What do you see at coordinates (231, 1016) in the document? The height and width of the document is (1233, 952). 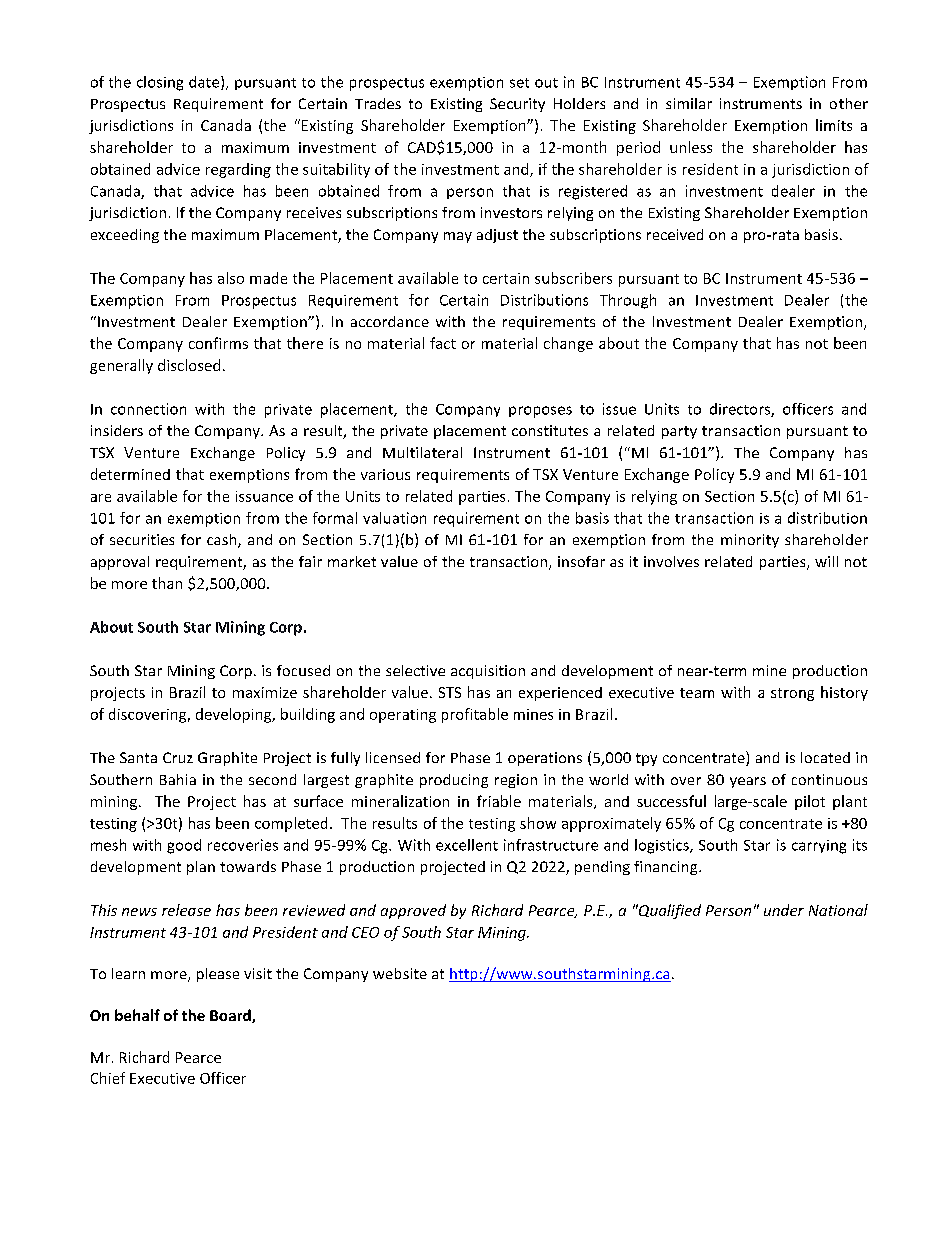 I see `Board` at bounding box center [231, 1016].
